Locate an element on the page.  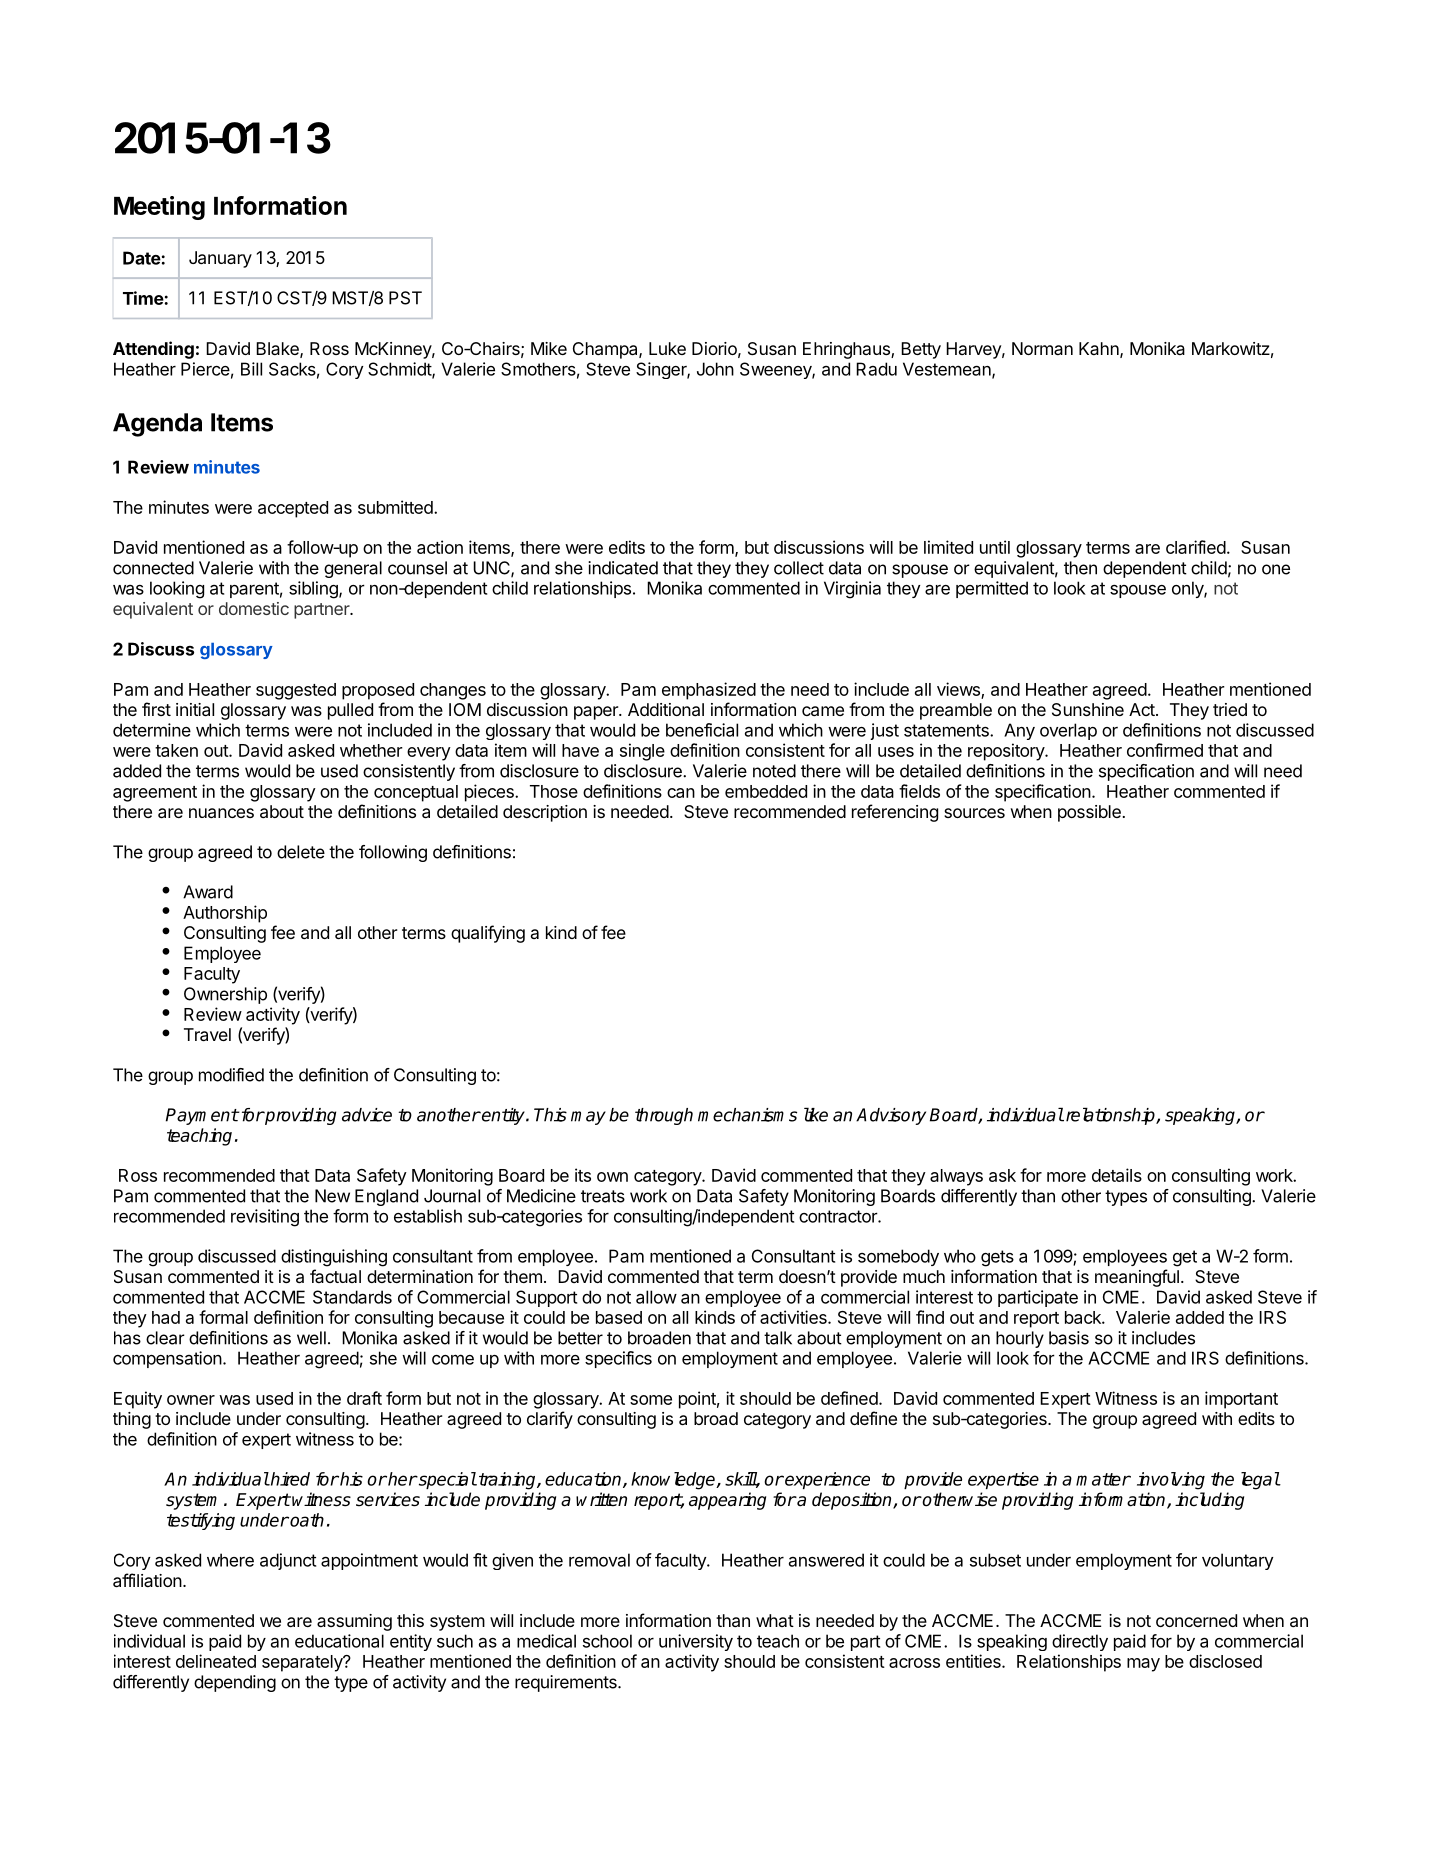
revisiting is located at coordinates (265, 1218).
